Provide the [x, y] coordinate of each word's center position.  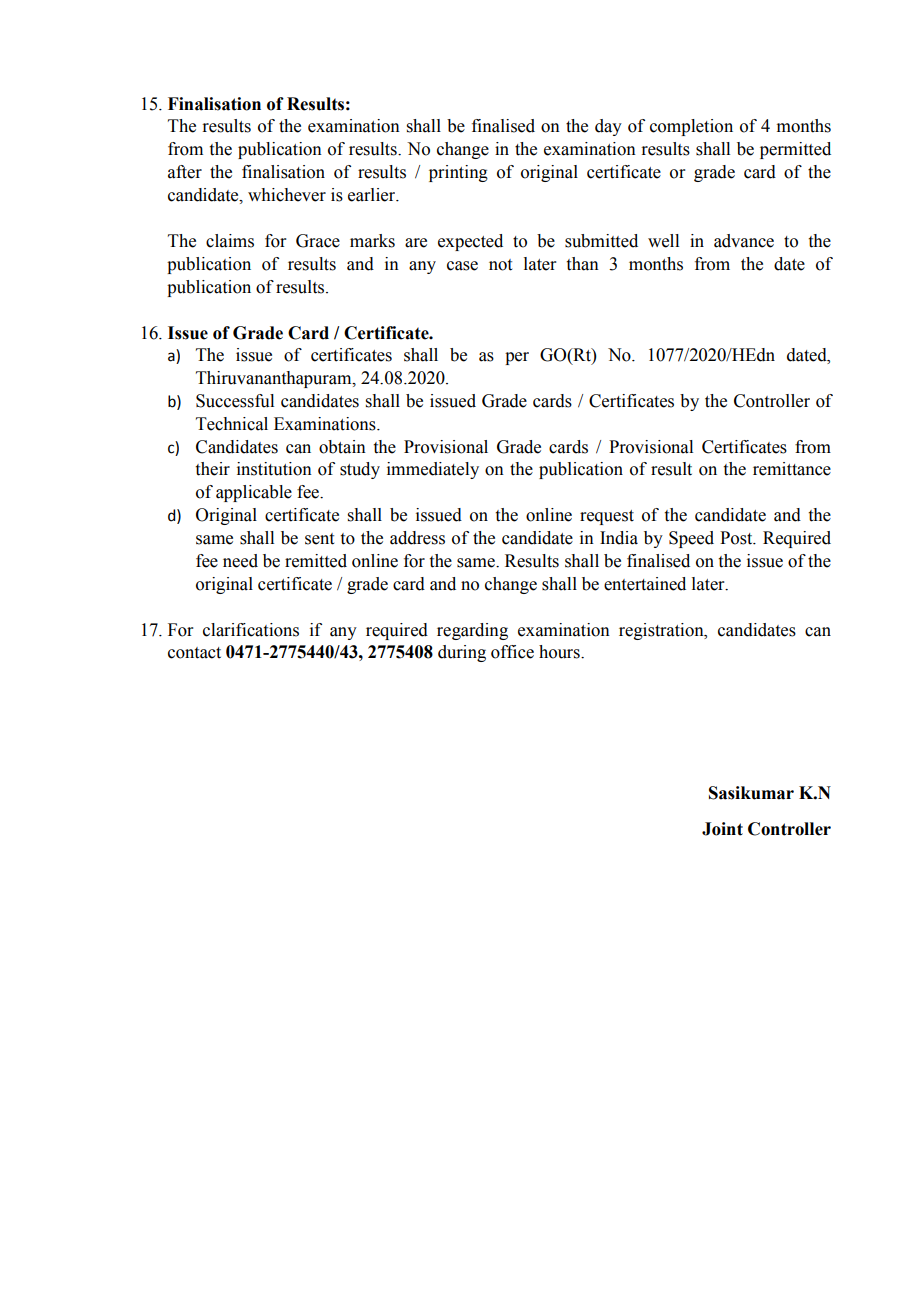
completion [691, 127]
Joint [722, 829]
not [500, 265]
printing [458, 173]
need [240, 561]
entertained [645, 584]
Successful [235, 401]
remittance [792, 469]
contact [194, 653]
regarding [472, 631]
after [185, 172]
